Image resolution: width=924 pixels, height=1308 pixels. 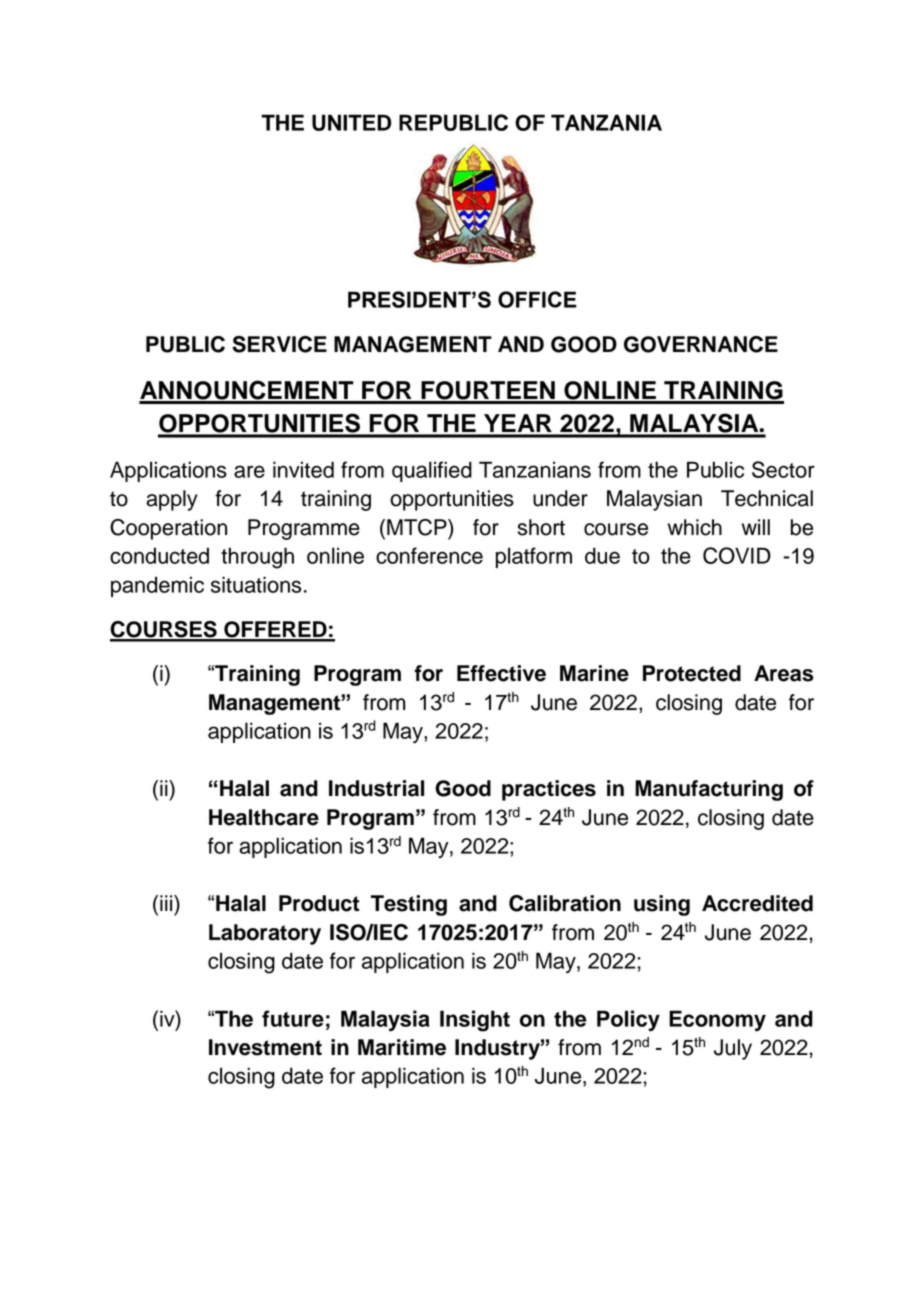 What do you see at coordinates (475, 1021) in the screenshot?
I see `Insight` at bounding box center [475, 1021].
